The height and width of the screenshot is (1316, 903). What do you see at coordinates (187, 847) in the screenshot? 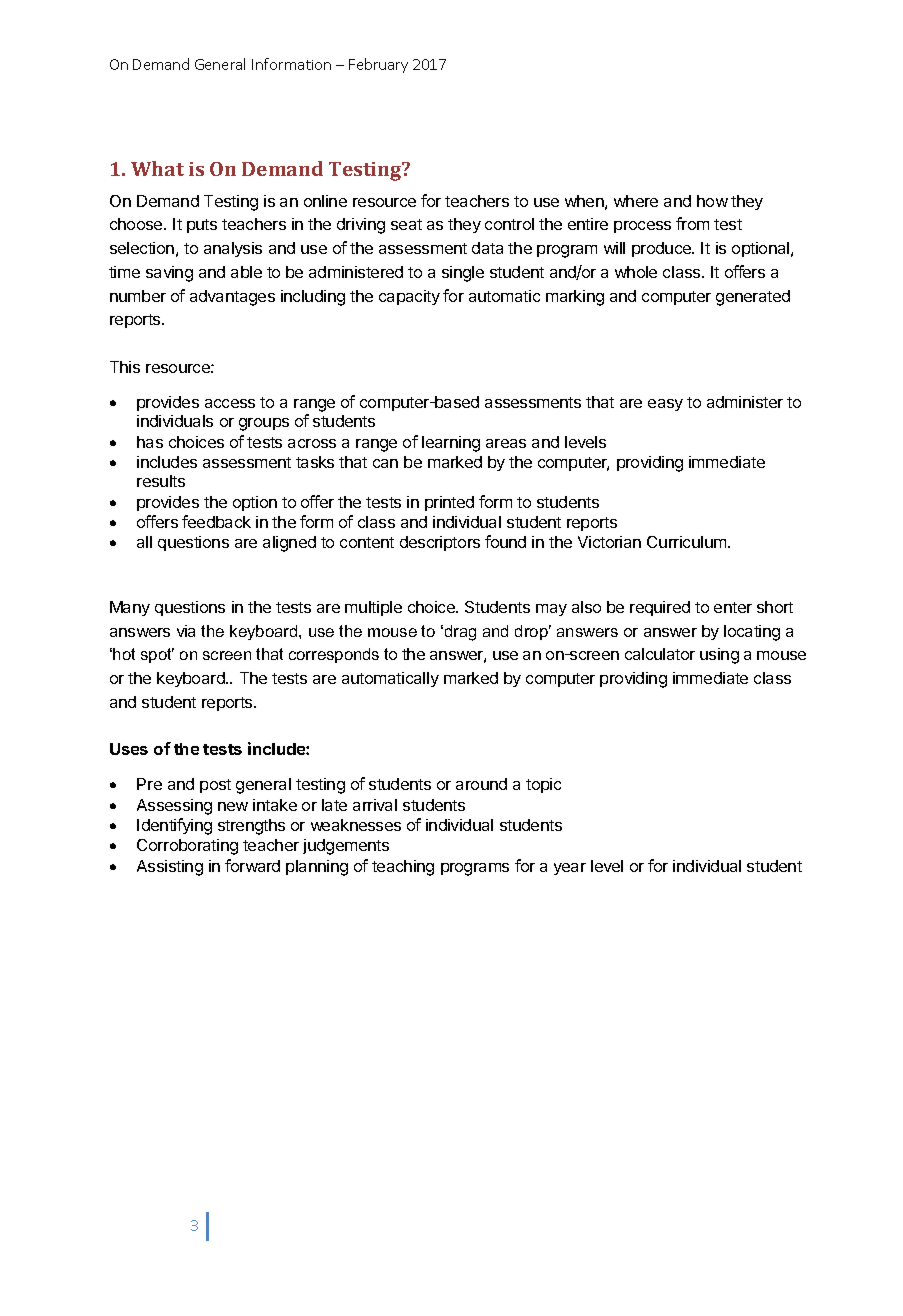
I see `Corroborating` at bounding box center [187, 847].
